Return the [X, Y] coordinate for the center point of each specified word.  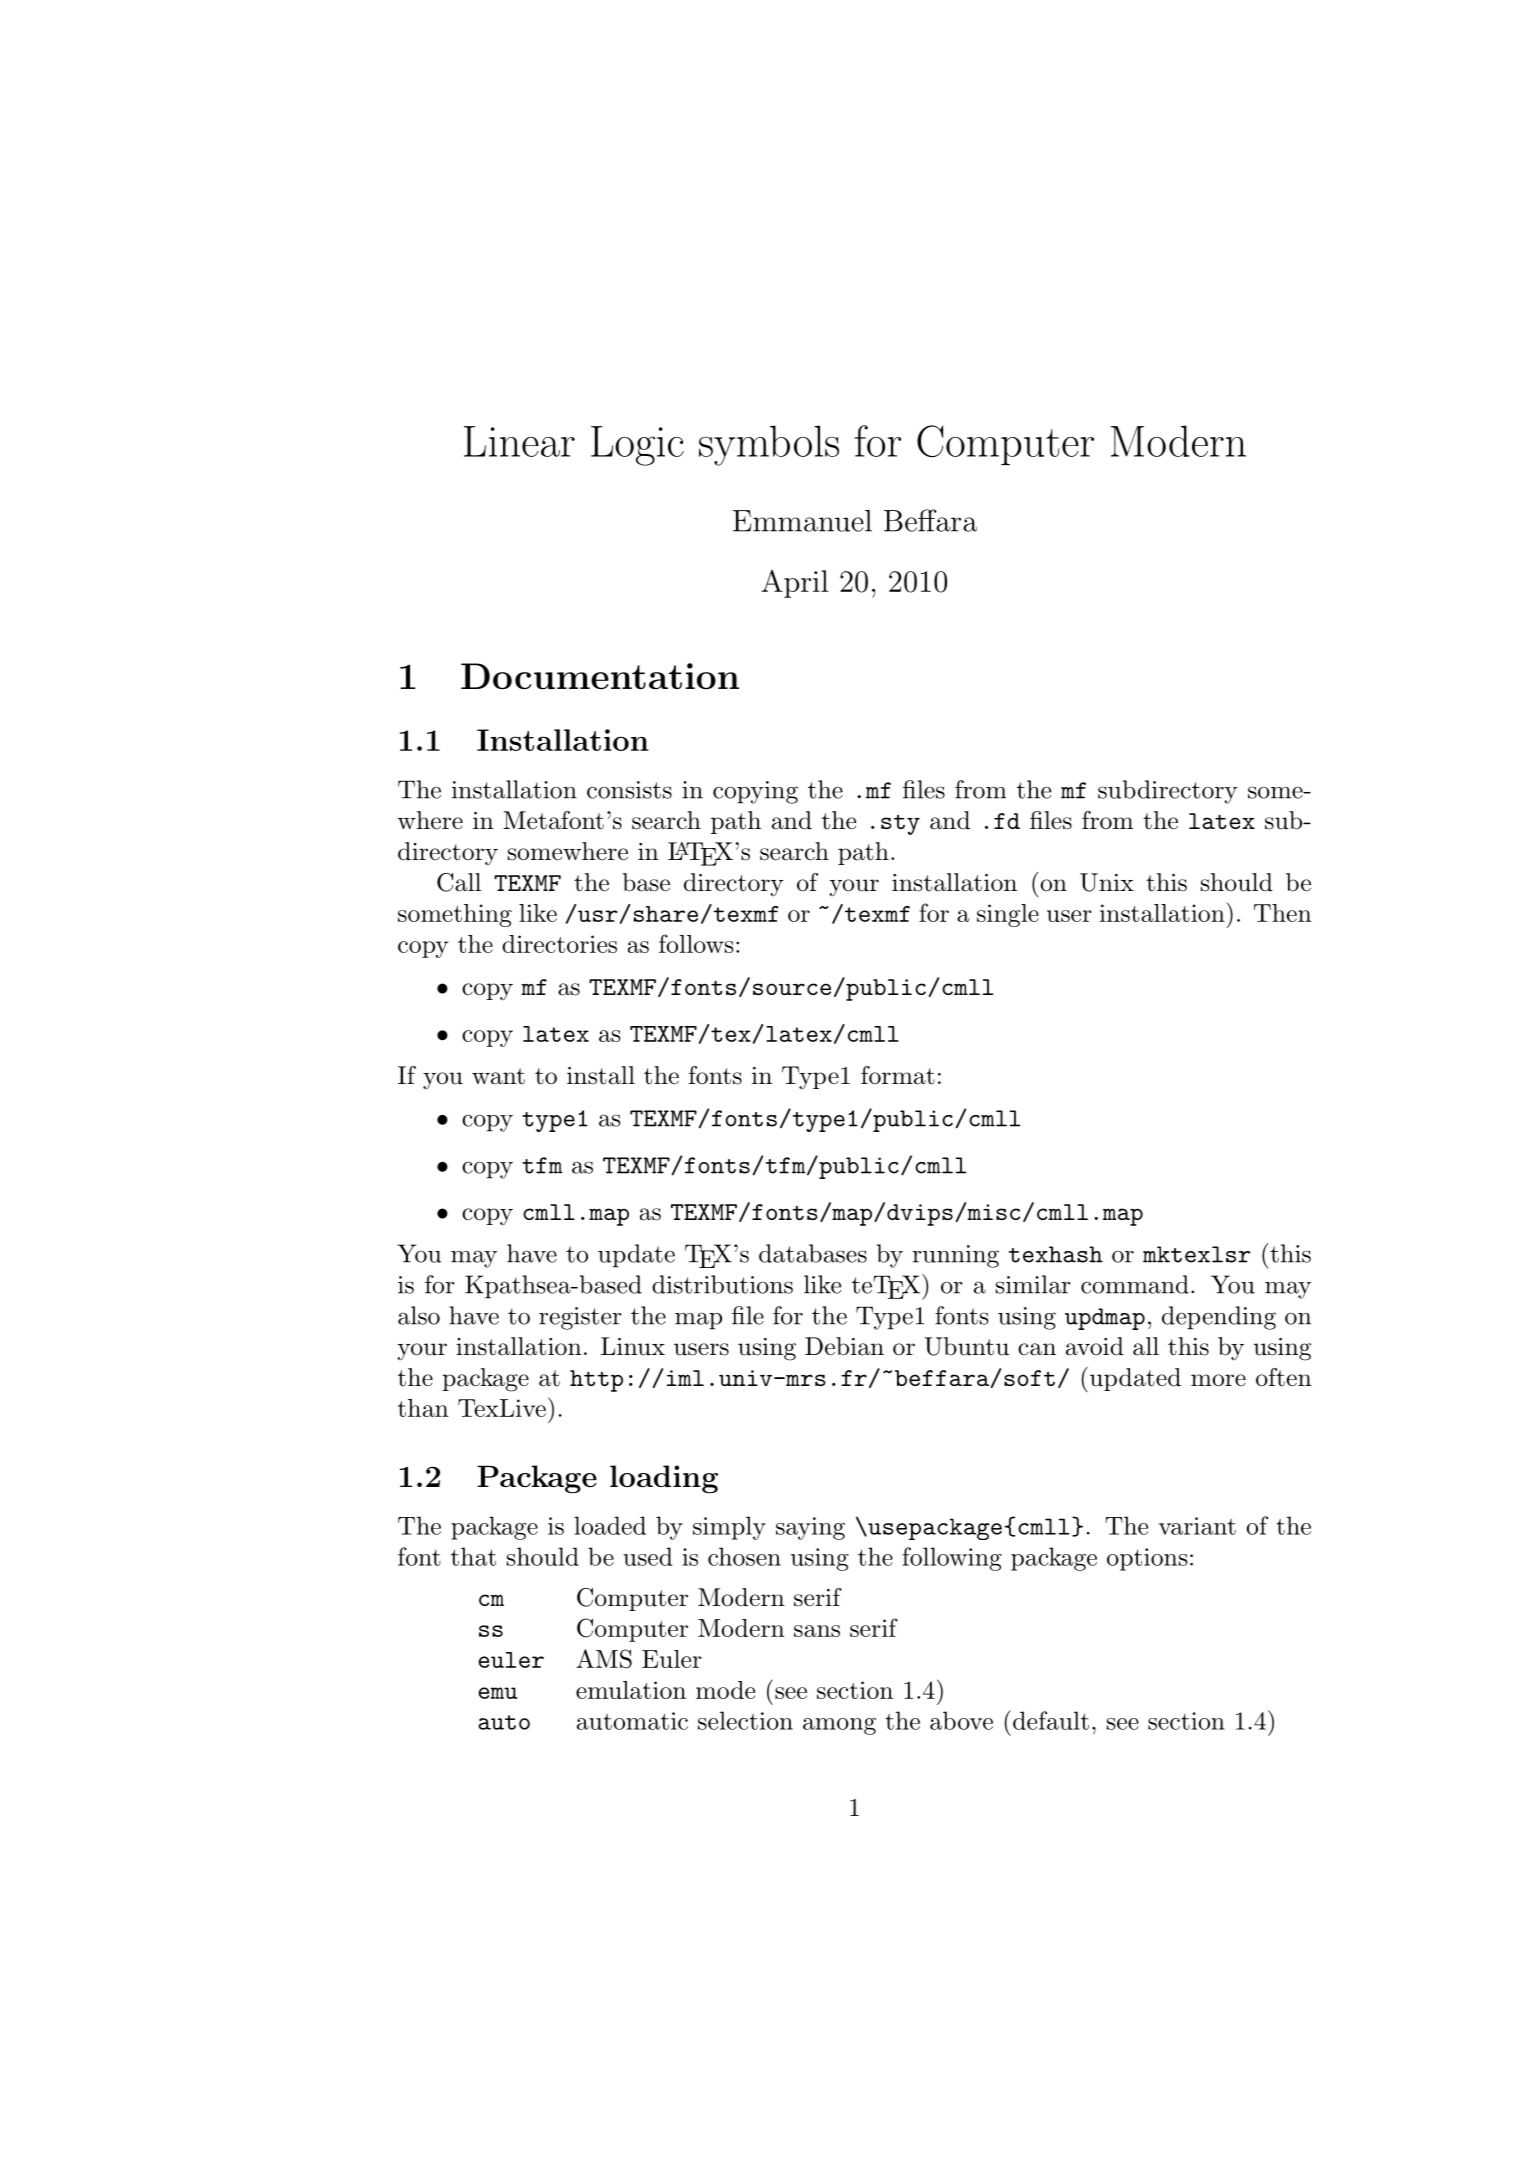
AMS [604, 1659]
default [1049, 1720]
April [794, 584]
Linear [519, 441]
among [839, 1726]
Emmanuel [802, 521]
